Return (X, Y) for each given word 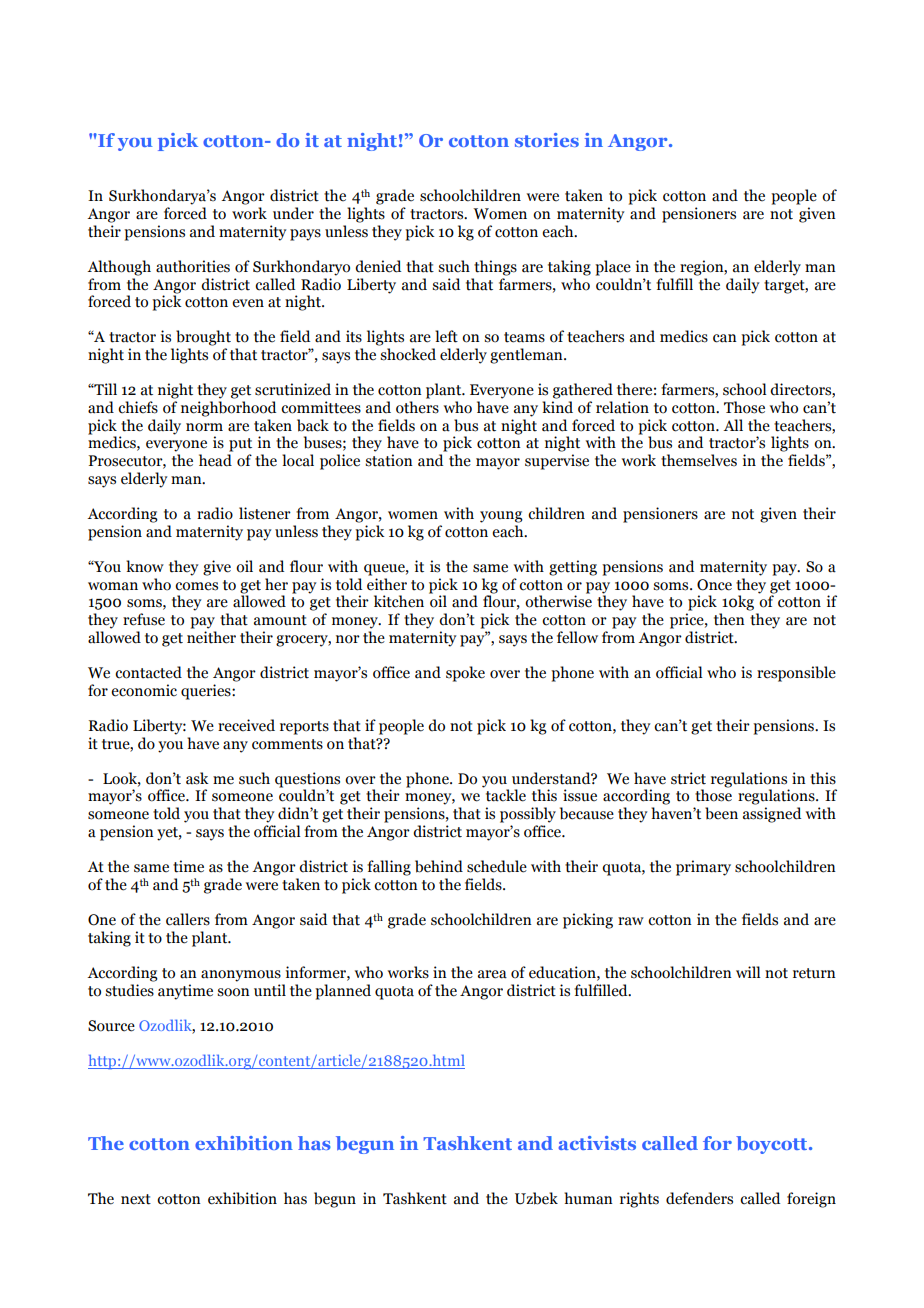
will (748, 972)
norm (204, 427)
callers (188, 919)
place (613, 268)
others (417, 407)
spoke (465, 674)
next (136, 1199)
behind (439, 866)
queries (207, 692)
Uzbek (536, 1198)
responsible (796, 674)
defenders (699, 1198)
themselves (699, 460)
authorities (193, 266)
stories (547, 140)
